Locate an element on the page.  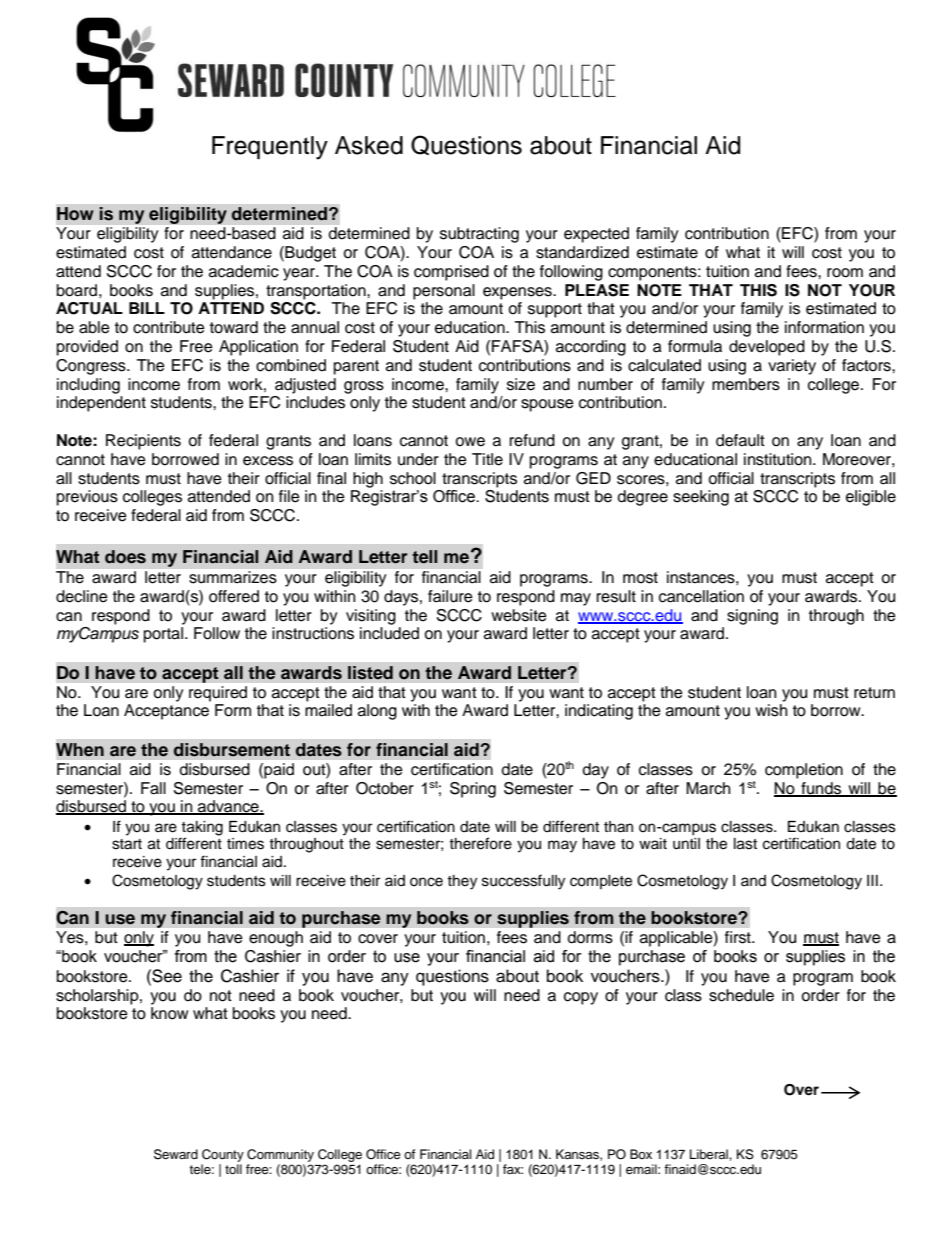
subtracting is located at coordinates (479, 235).
